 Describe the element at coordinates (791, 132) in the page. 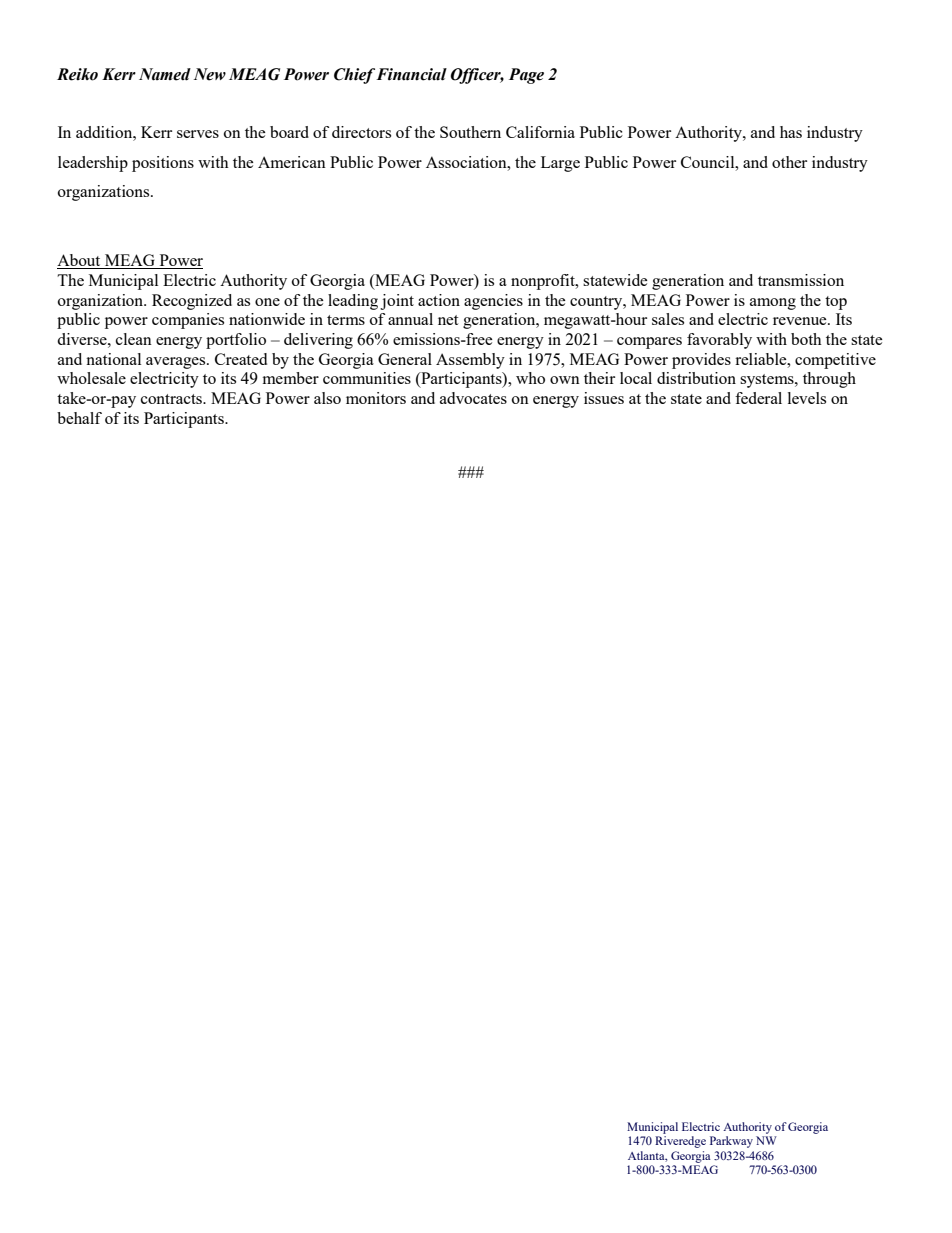

I see `has` at that location.
